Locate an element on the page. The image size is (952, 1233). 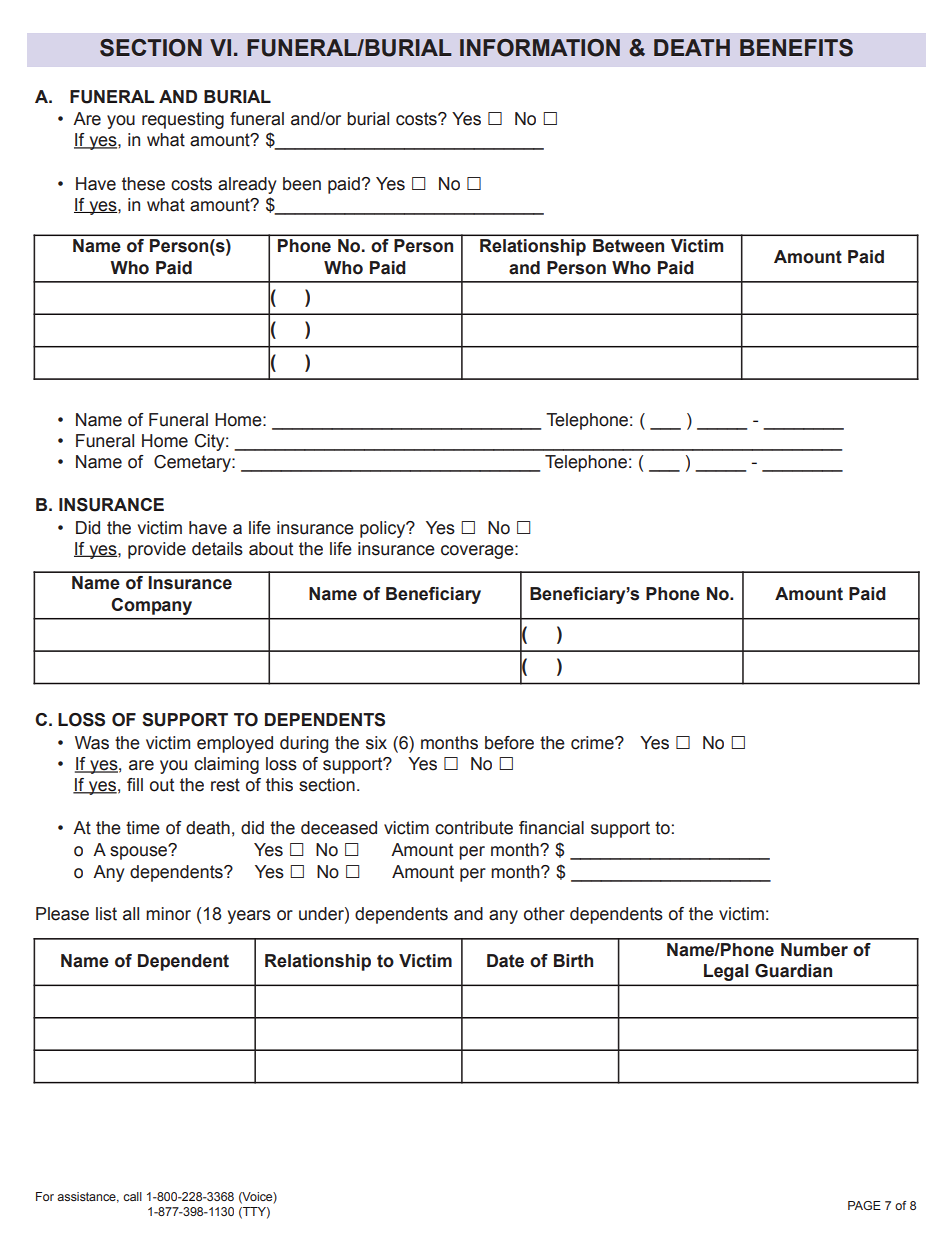
call is located at coordinates (132, 1196).
